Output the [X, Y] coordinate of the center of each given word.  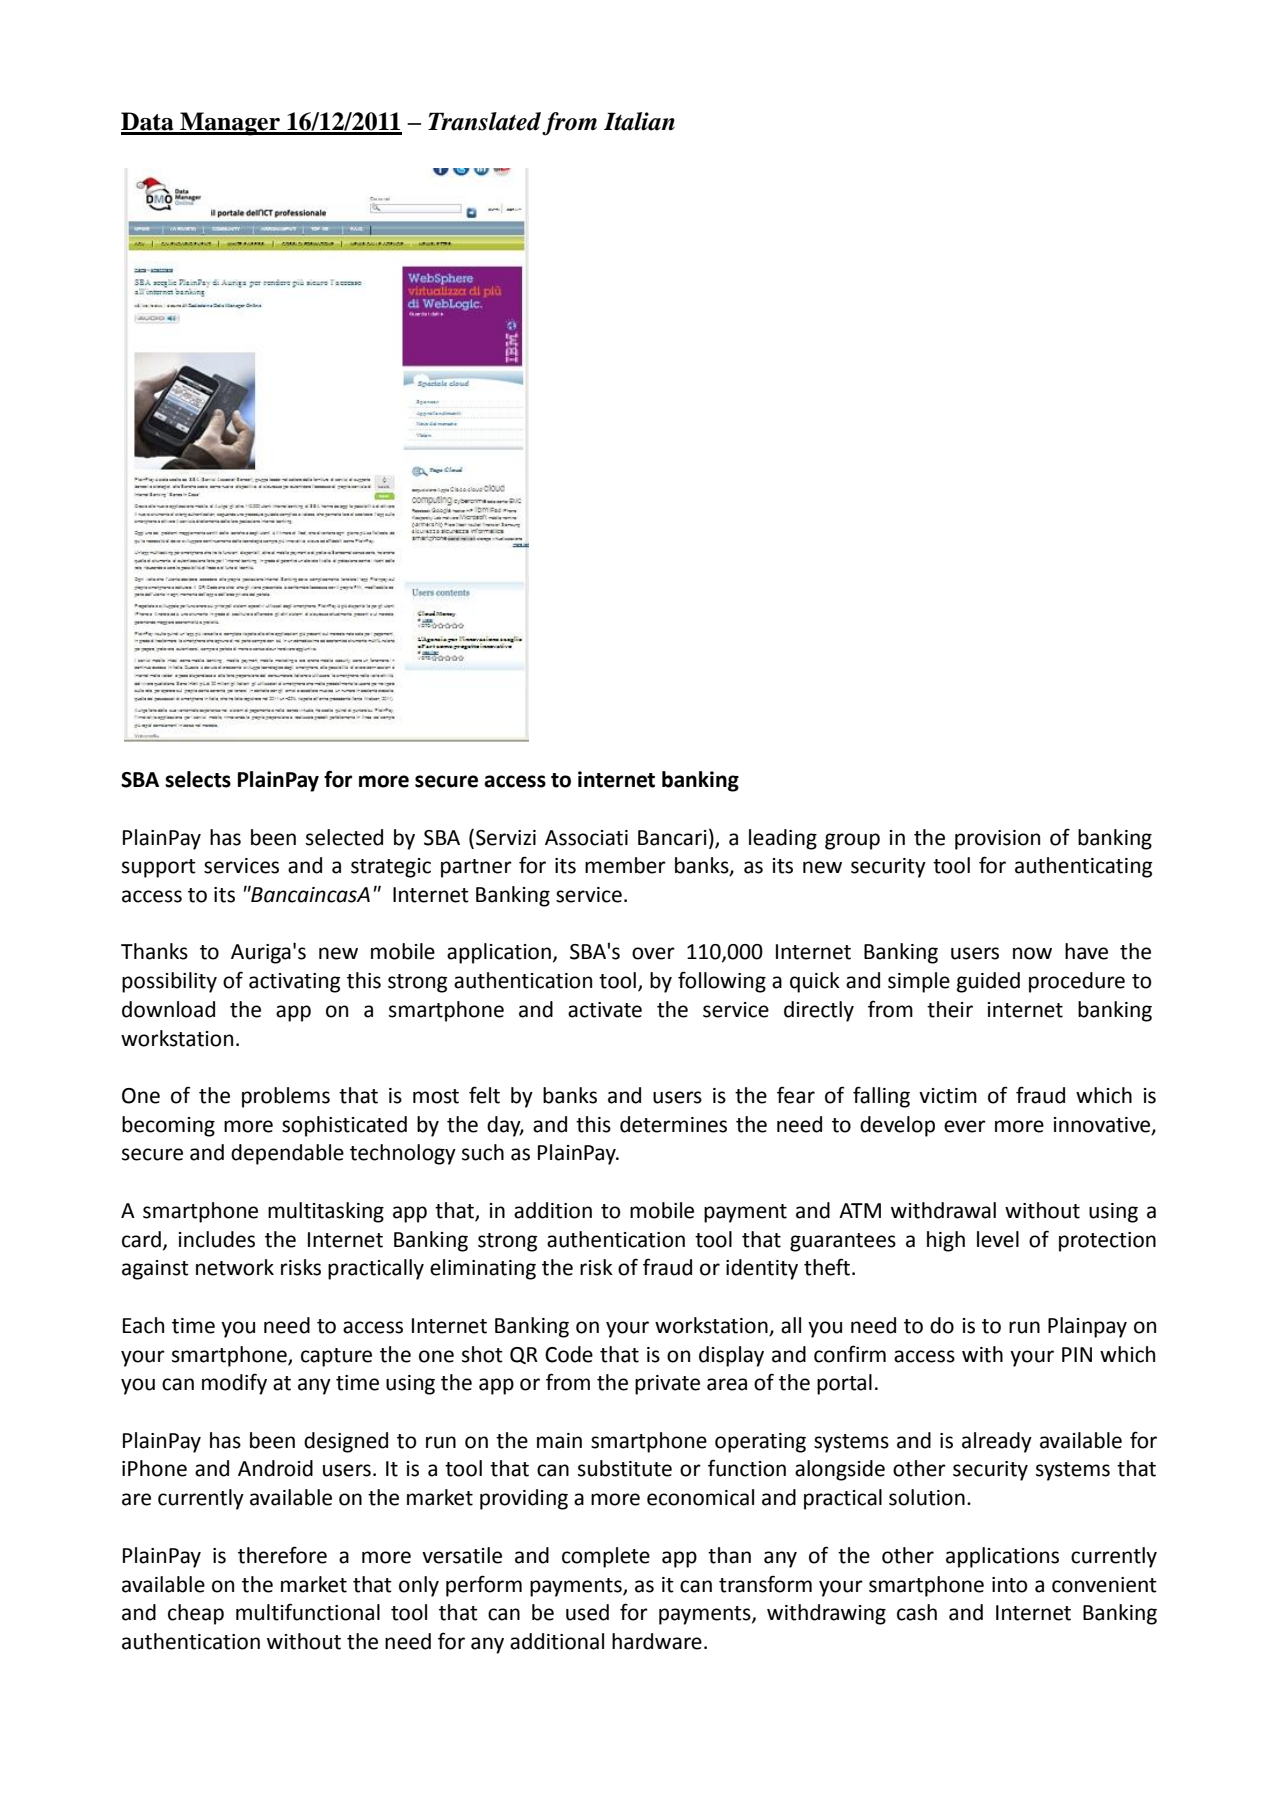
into [1010, 1585]
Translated [484, 121]
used [587, 1612]
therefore [282, 1555]
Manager [230, 124]
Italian [639, 121]
